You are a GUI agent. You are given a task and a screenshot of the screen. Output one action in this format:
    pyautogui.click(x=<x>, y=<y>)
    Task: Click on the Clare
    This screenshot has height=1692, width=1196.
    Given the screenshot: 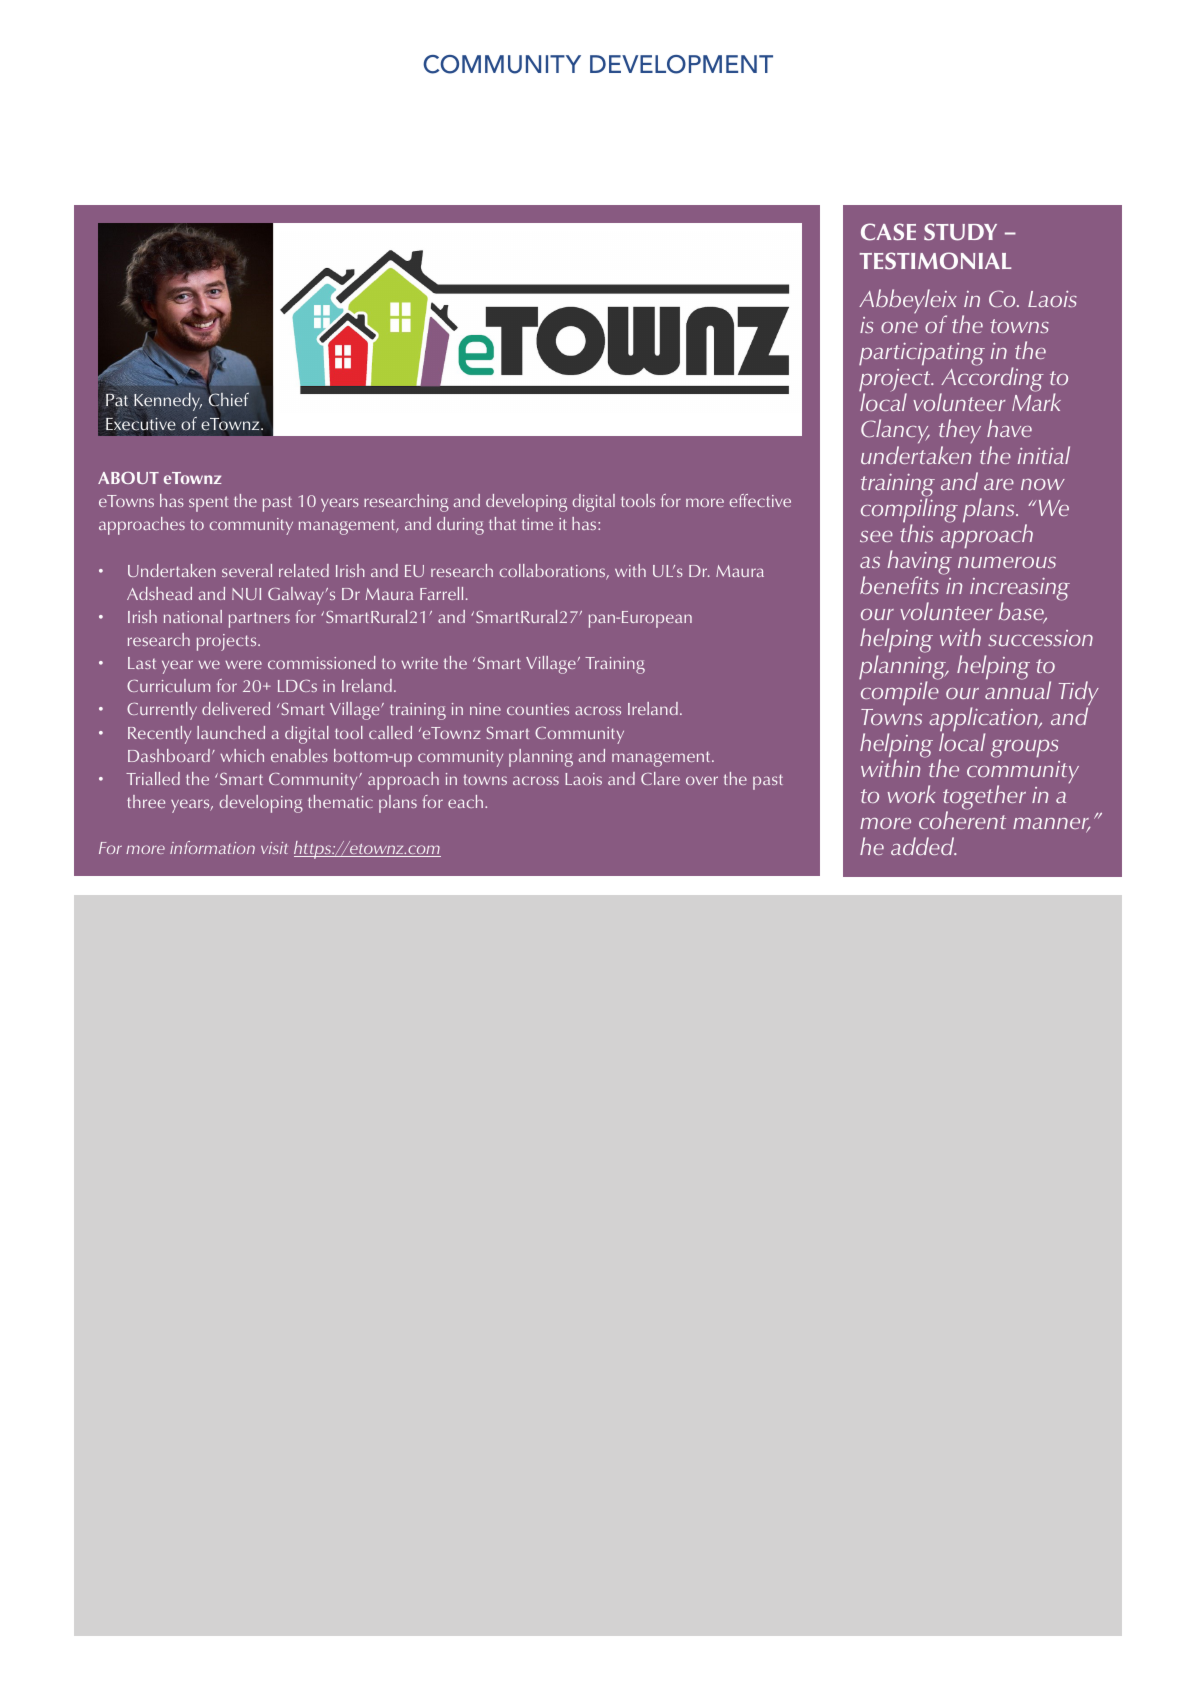 What is the action you would take?
    pyautogui.click(x=660, y=778)
